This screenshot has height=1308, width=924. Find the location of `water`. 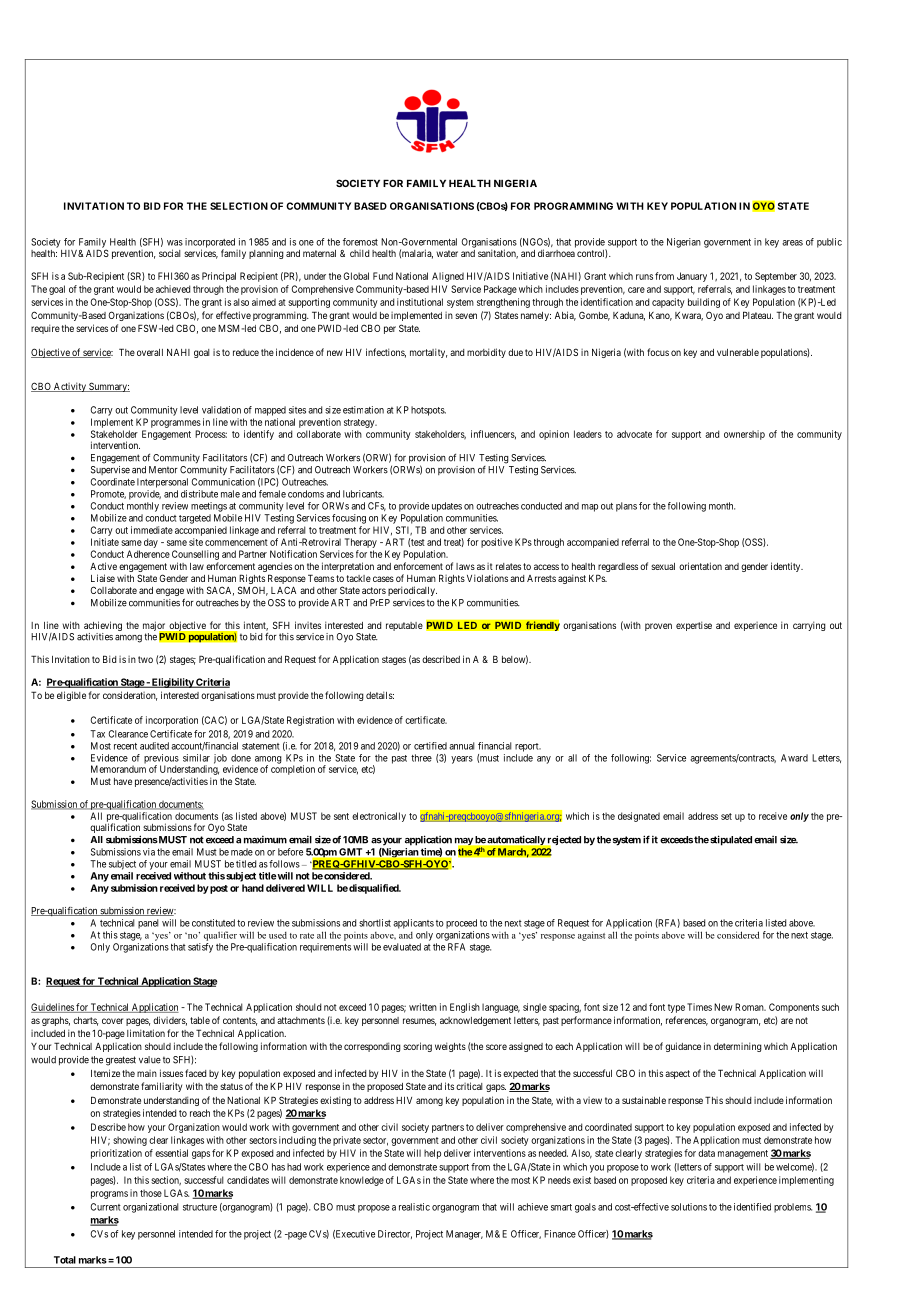

water is located at coordinates (447, 253).
